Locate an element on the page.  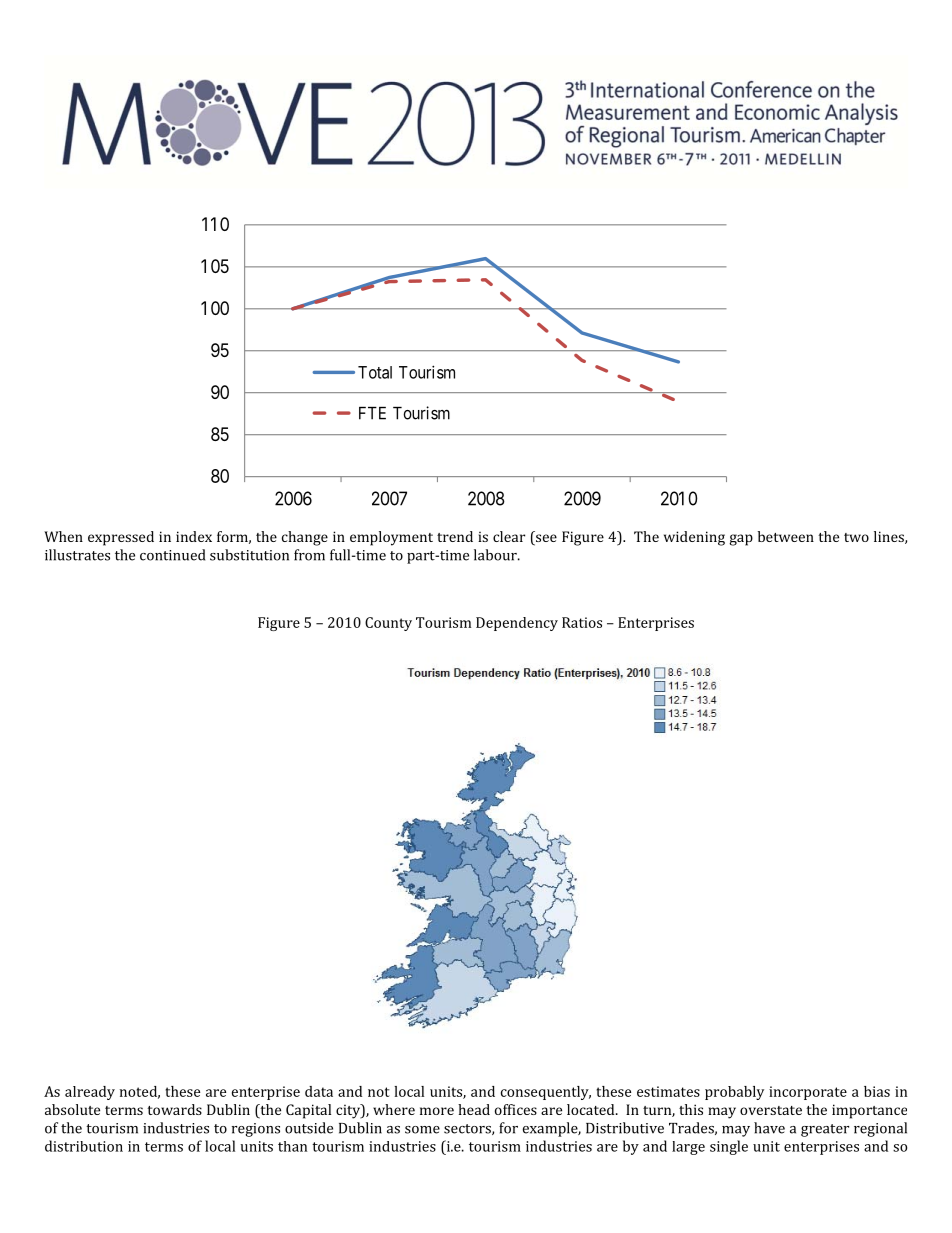
Dependency is located at coordinates (517, 624).
